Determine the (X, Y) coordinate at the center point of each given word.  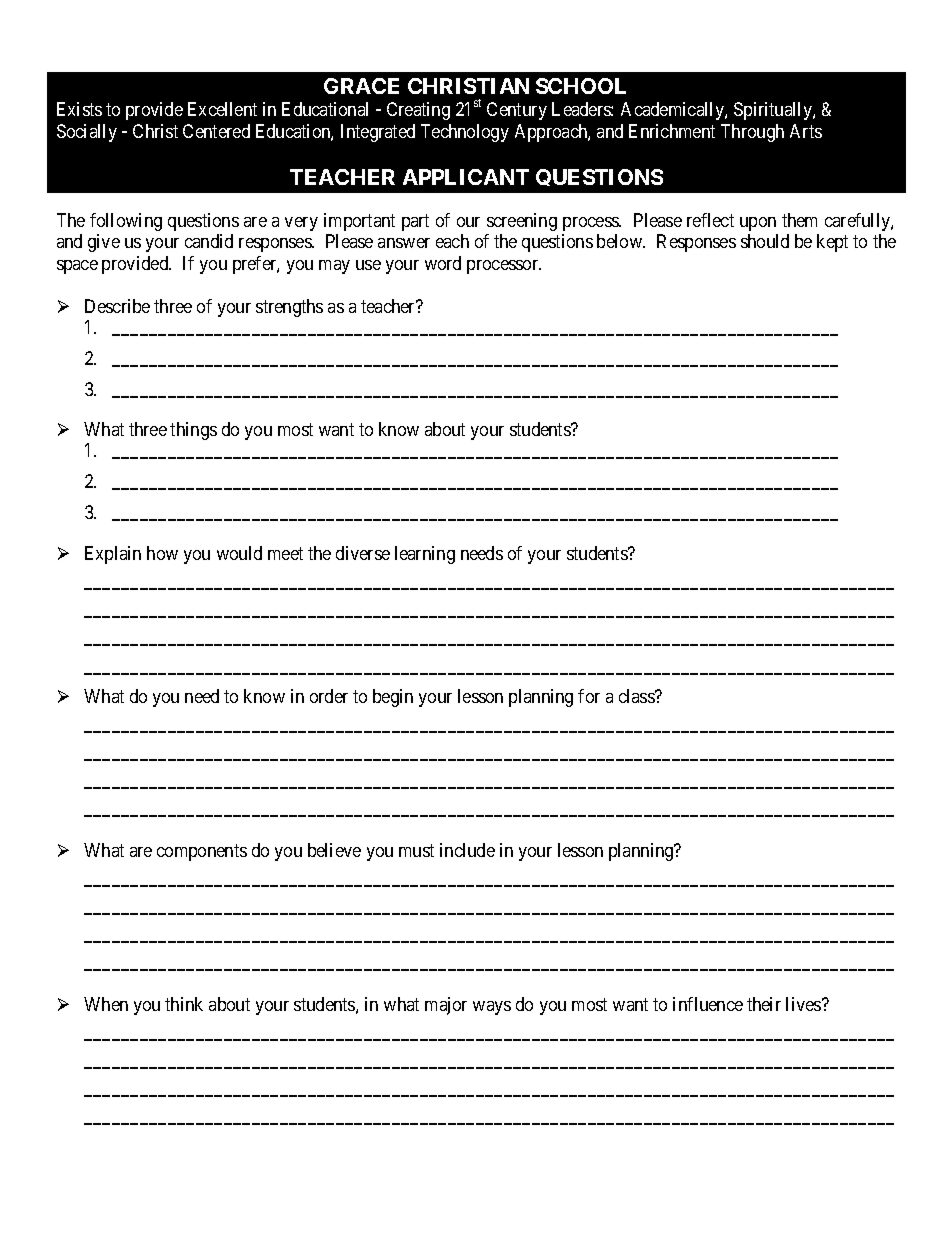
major (446, 1006)
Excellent (222, 109)
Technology (465, 133)
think (184, 1004)
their (764, 1004)
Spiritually (774, 111)
